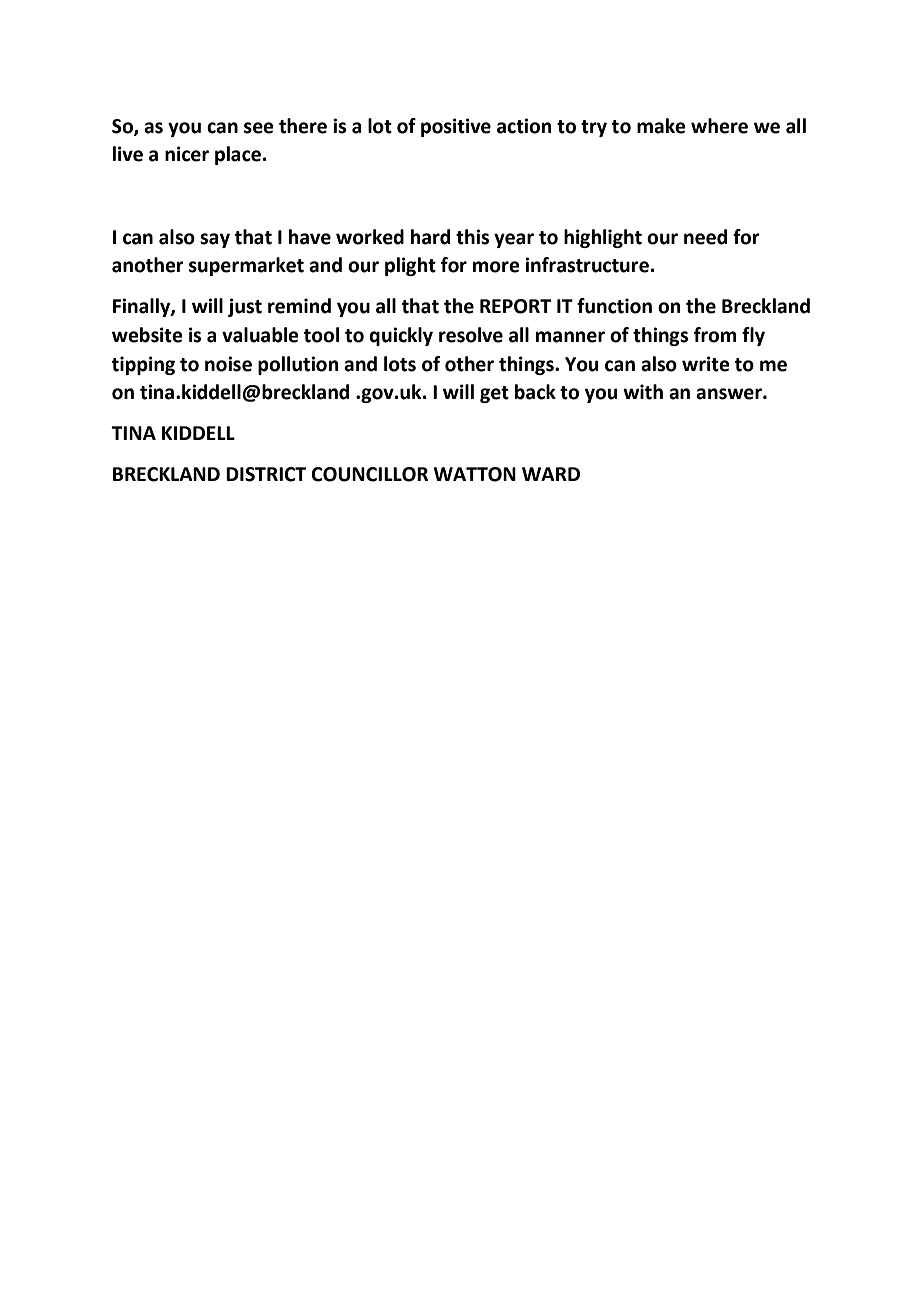  What do you see at coordinates (515, 306) in the screenshot?
I see `REPORT` at bounding box center [515, 306].
